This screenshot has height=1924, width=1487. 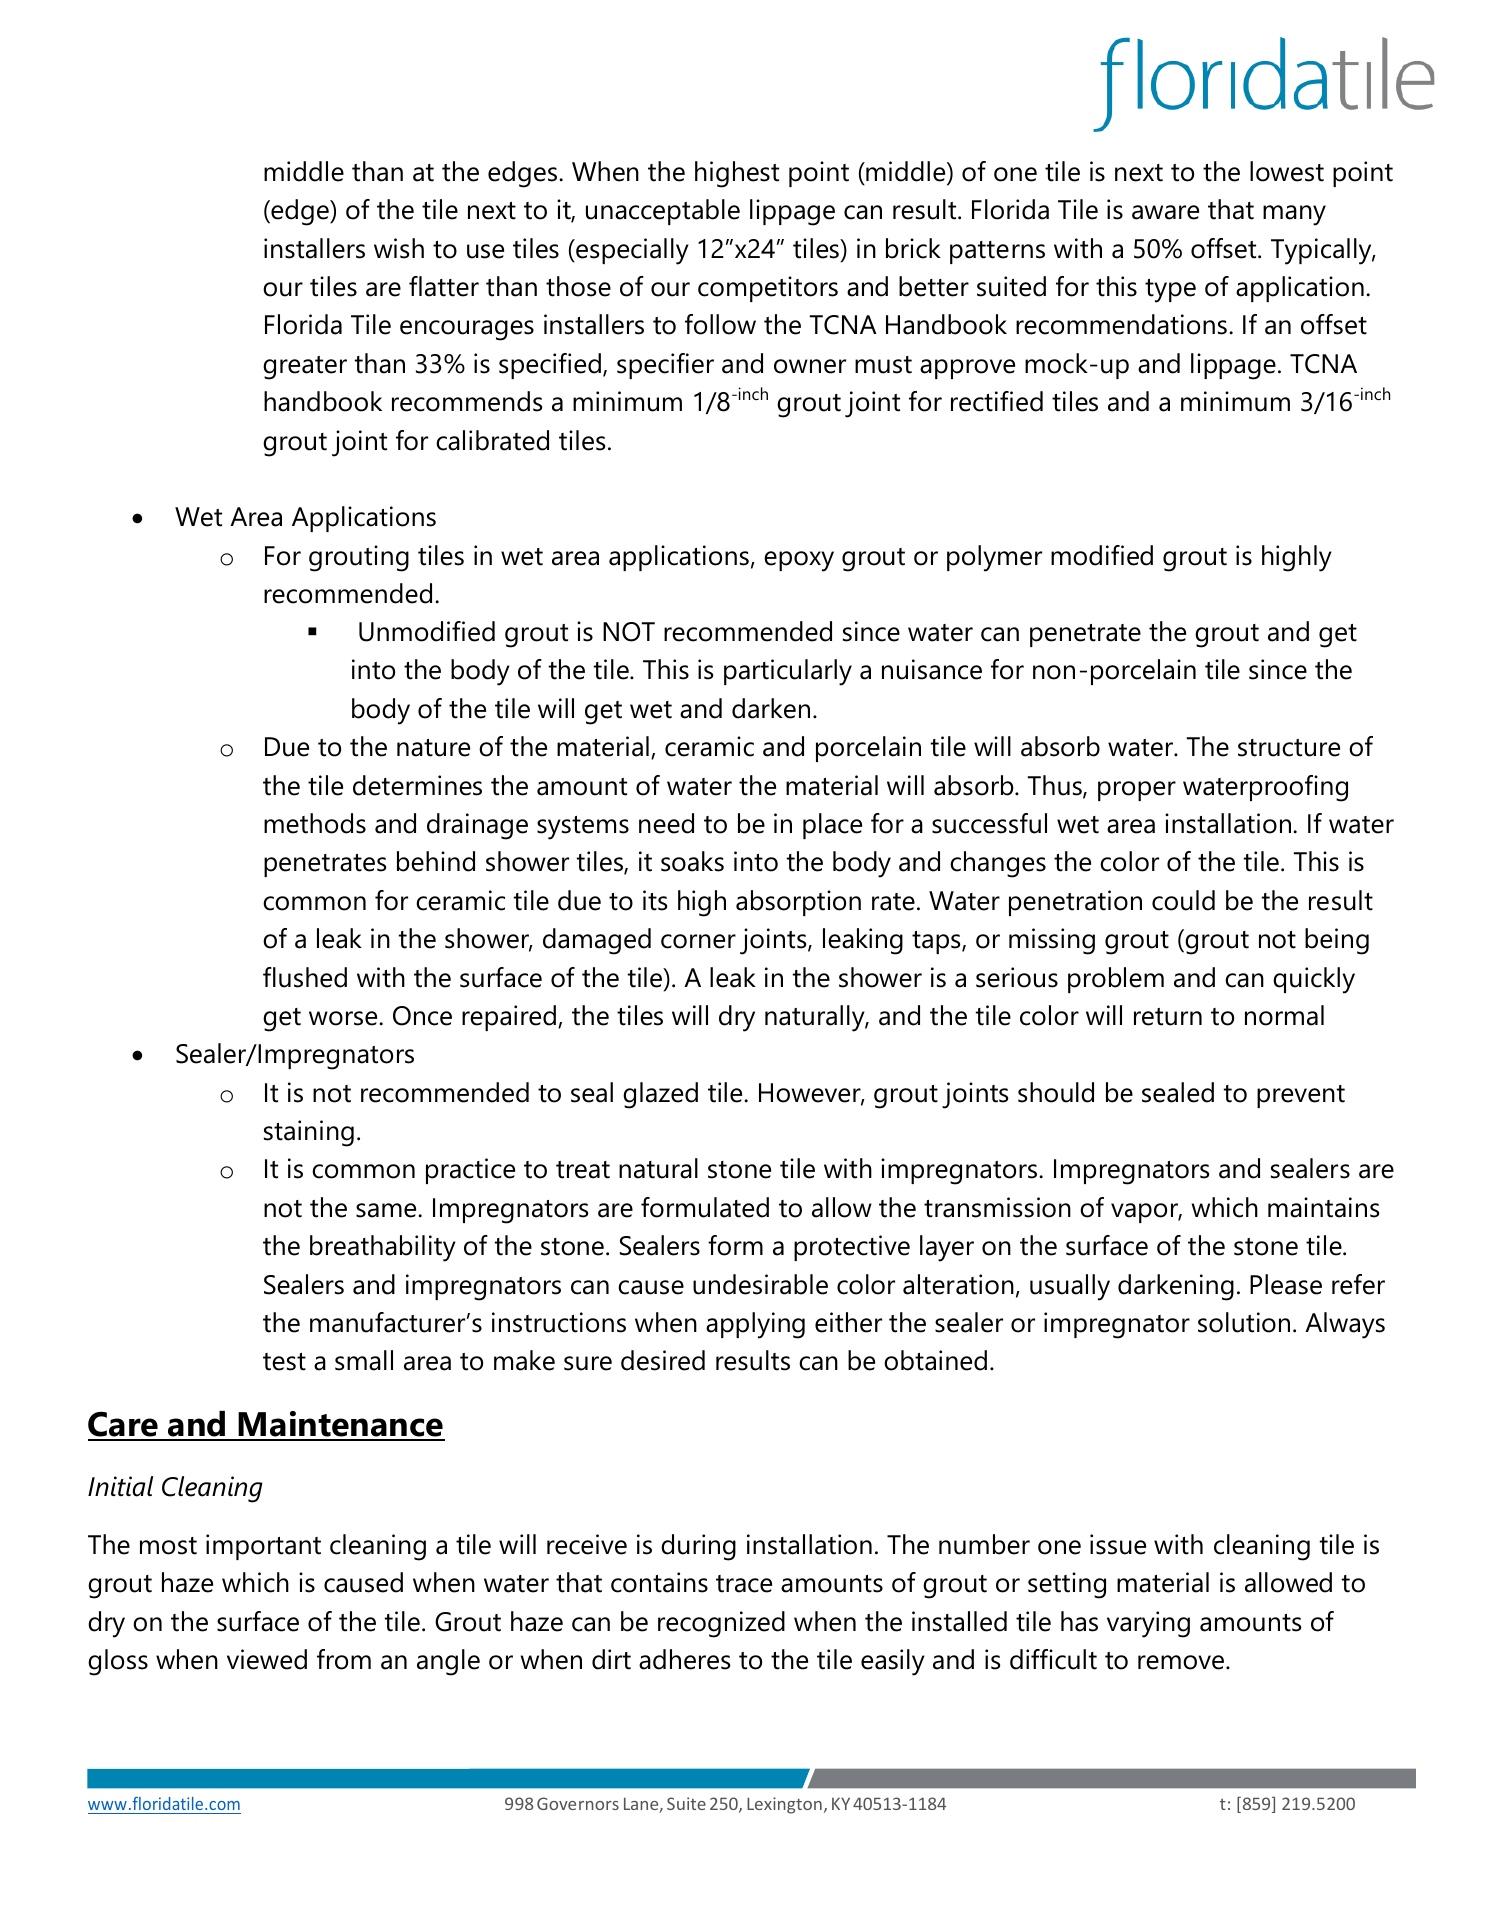 I want to click on unacceptable, so click(x=663, y=212).
